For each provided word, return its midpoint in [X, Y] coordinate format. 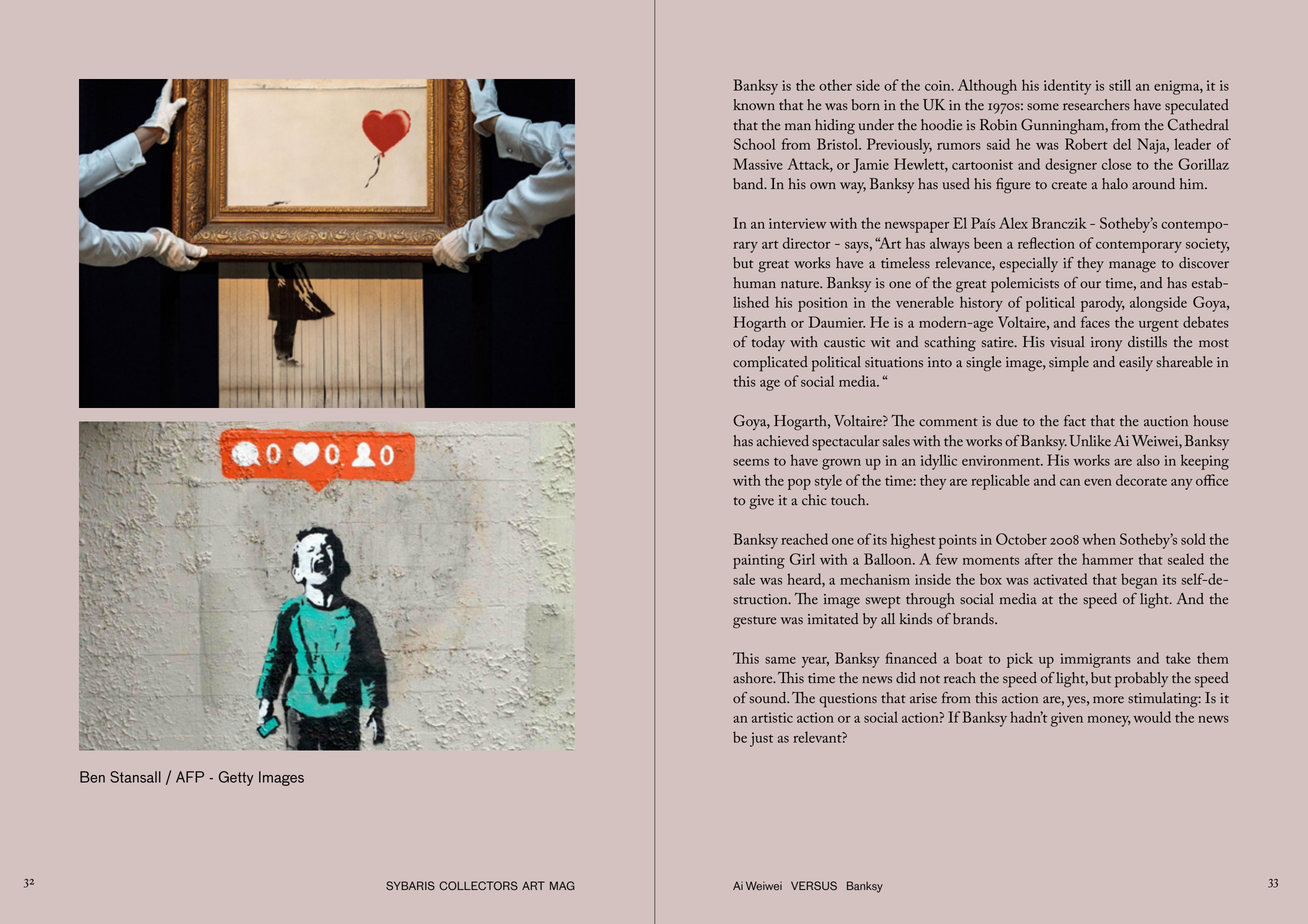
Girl [802, 559]
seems [751, 462]
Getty [236, 778]
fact [1075, 421]
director [806, 243]
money [1109, 721]
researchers [1096, 105]
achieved [783, 441]
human [754, 283]
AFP [190, 777]
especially [1029, 265]
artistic [772, 717]
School [755, 144]
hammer [1107, 559]
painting [759, 561]
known [754, 105]
